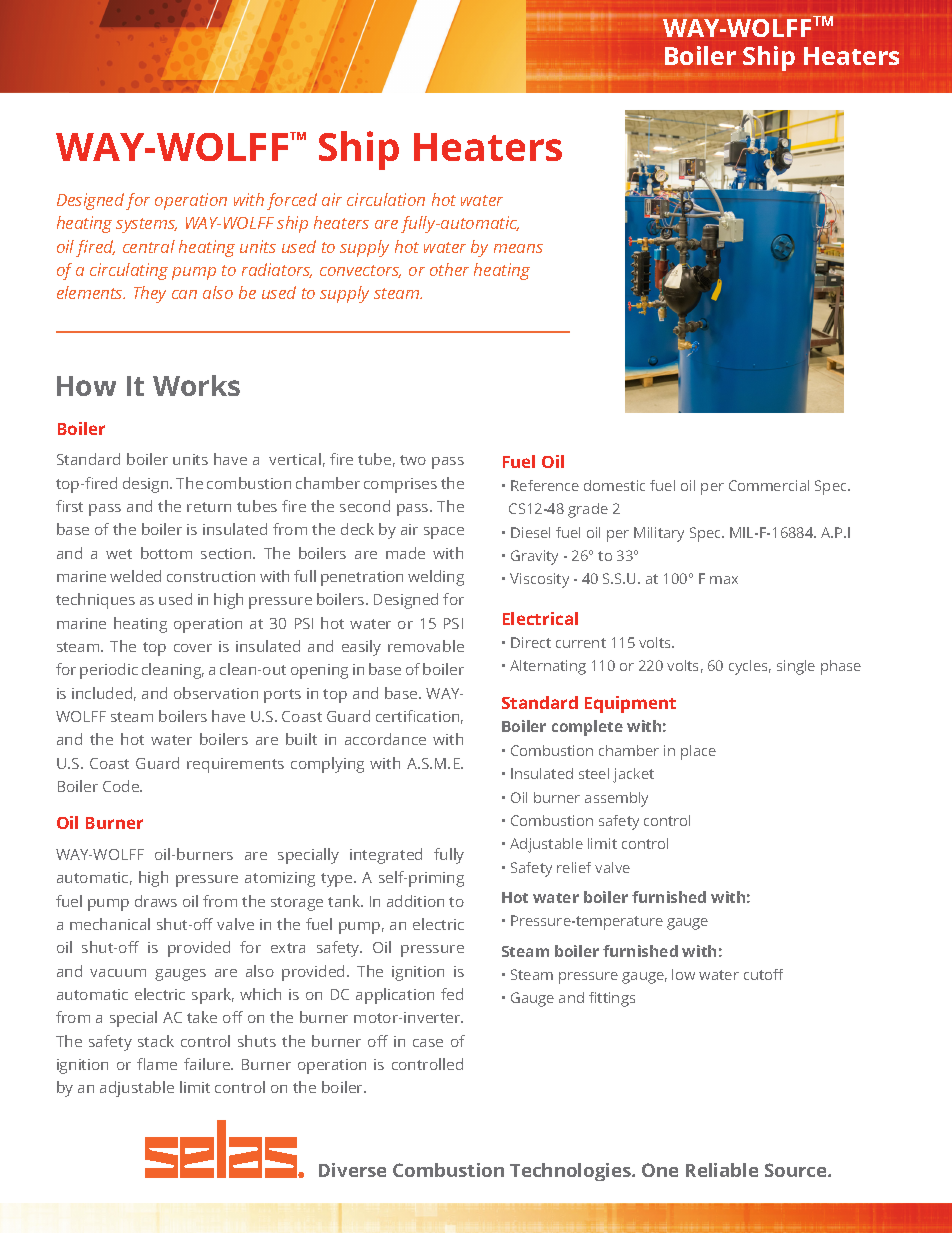  I want to click on Diverse, so click(352, 1170).
